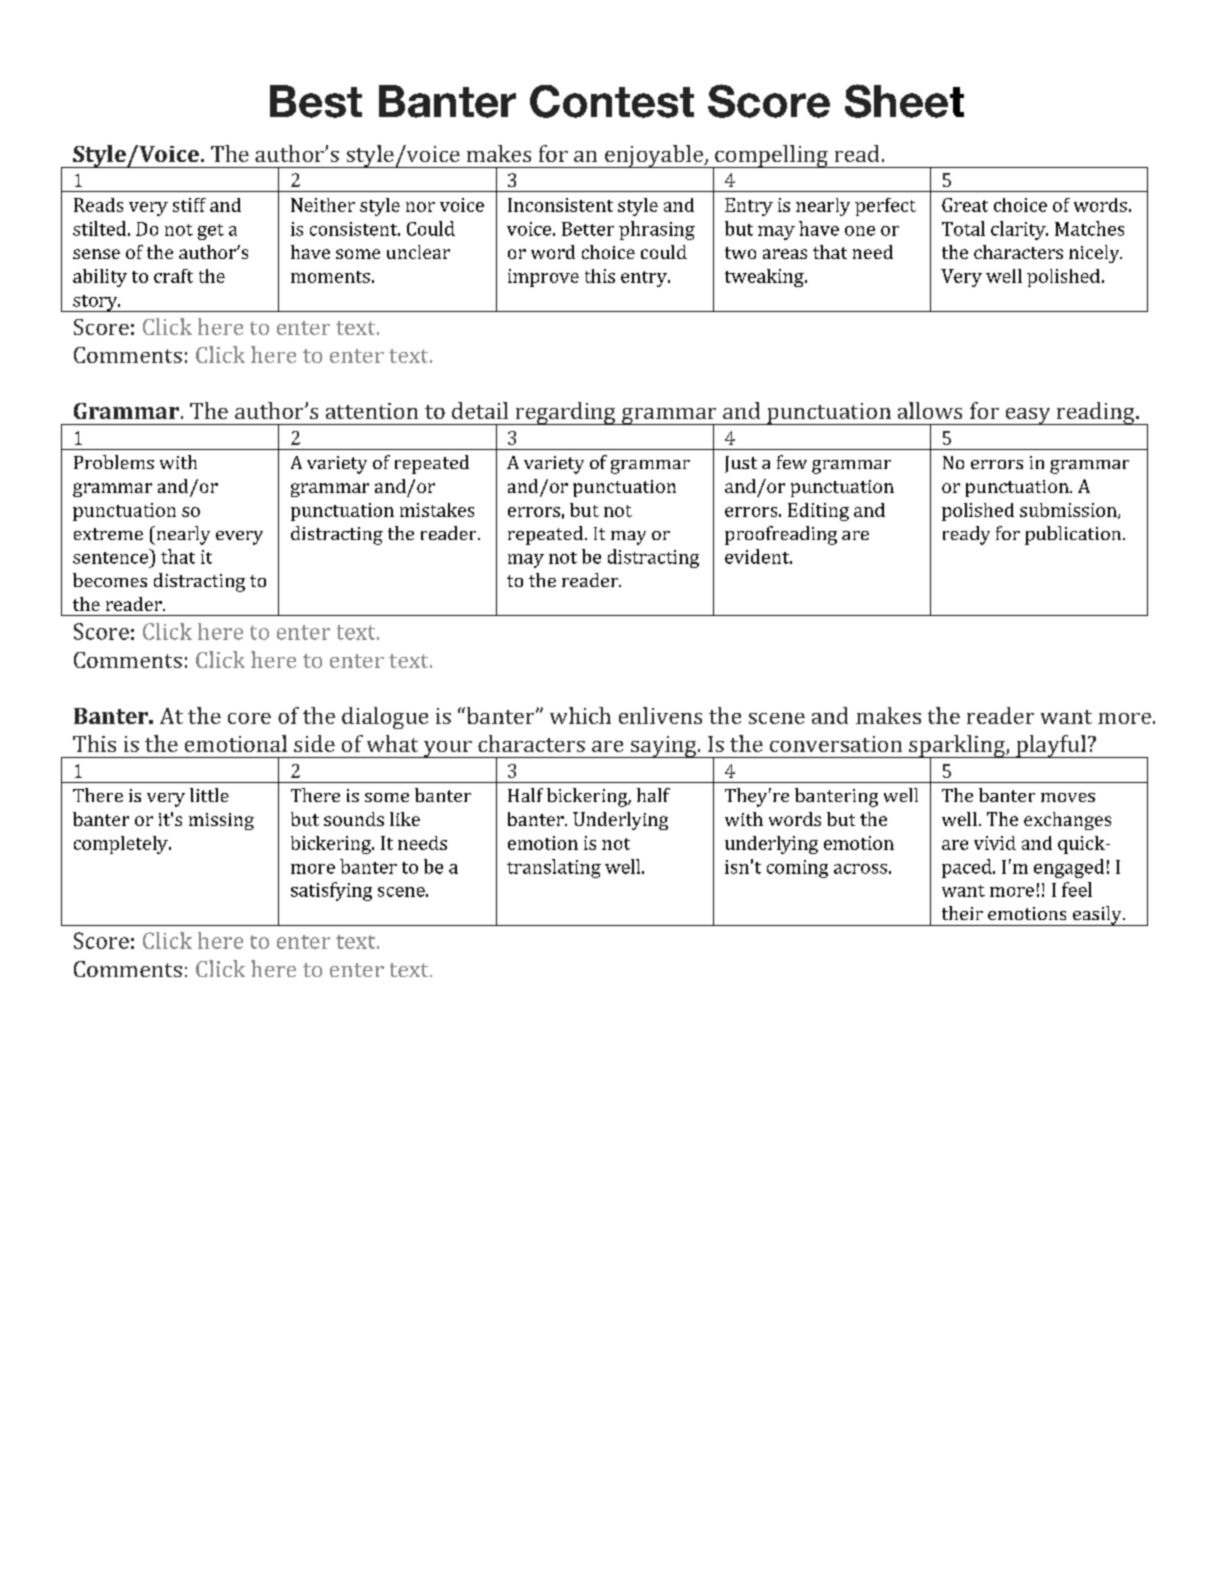 The height and width of the screenshot is (1595, 1232). What do you see at coordinates (962, 913) in the screenshot?
I see `their` at bounding box center [962, 913].
